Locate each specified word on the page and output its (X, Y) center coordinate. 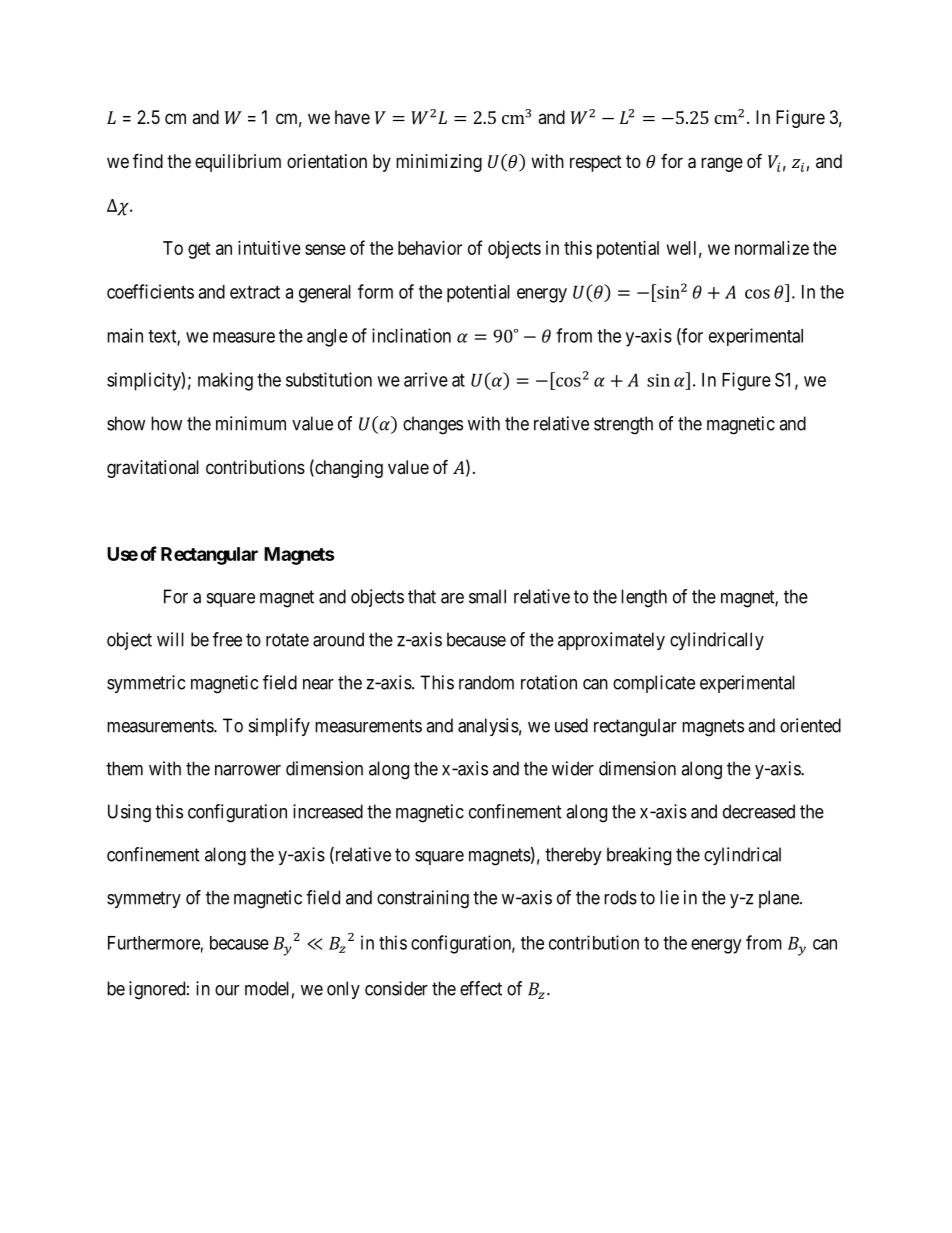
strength (623, 425)
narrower (248, 770)
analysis (488, 727)
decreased (759, 811)
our (227, 990)
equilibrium (238, 163)
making (225, 381)
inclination (411, 335)
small (487, 596)
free (227, 639)
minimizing (439, 163)
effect (481, 988)
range (722, 164)
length (644, 598)
